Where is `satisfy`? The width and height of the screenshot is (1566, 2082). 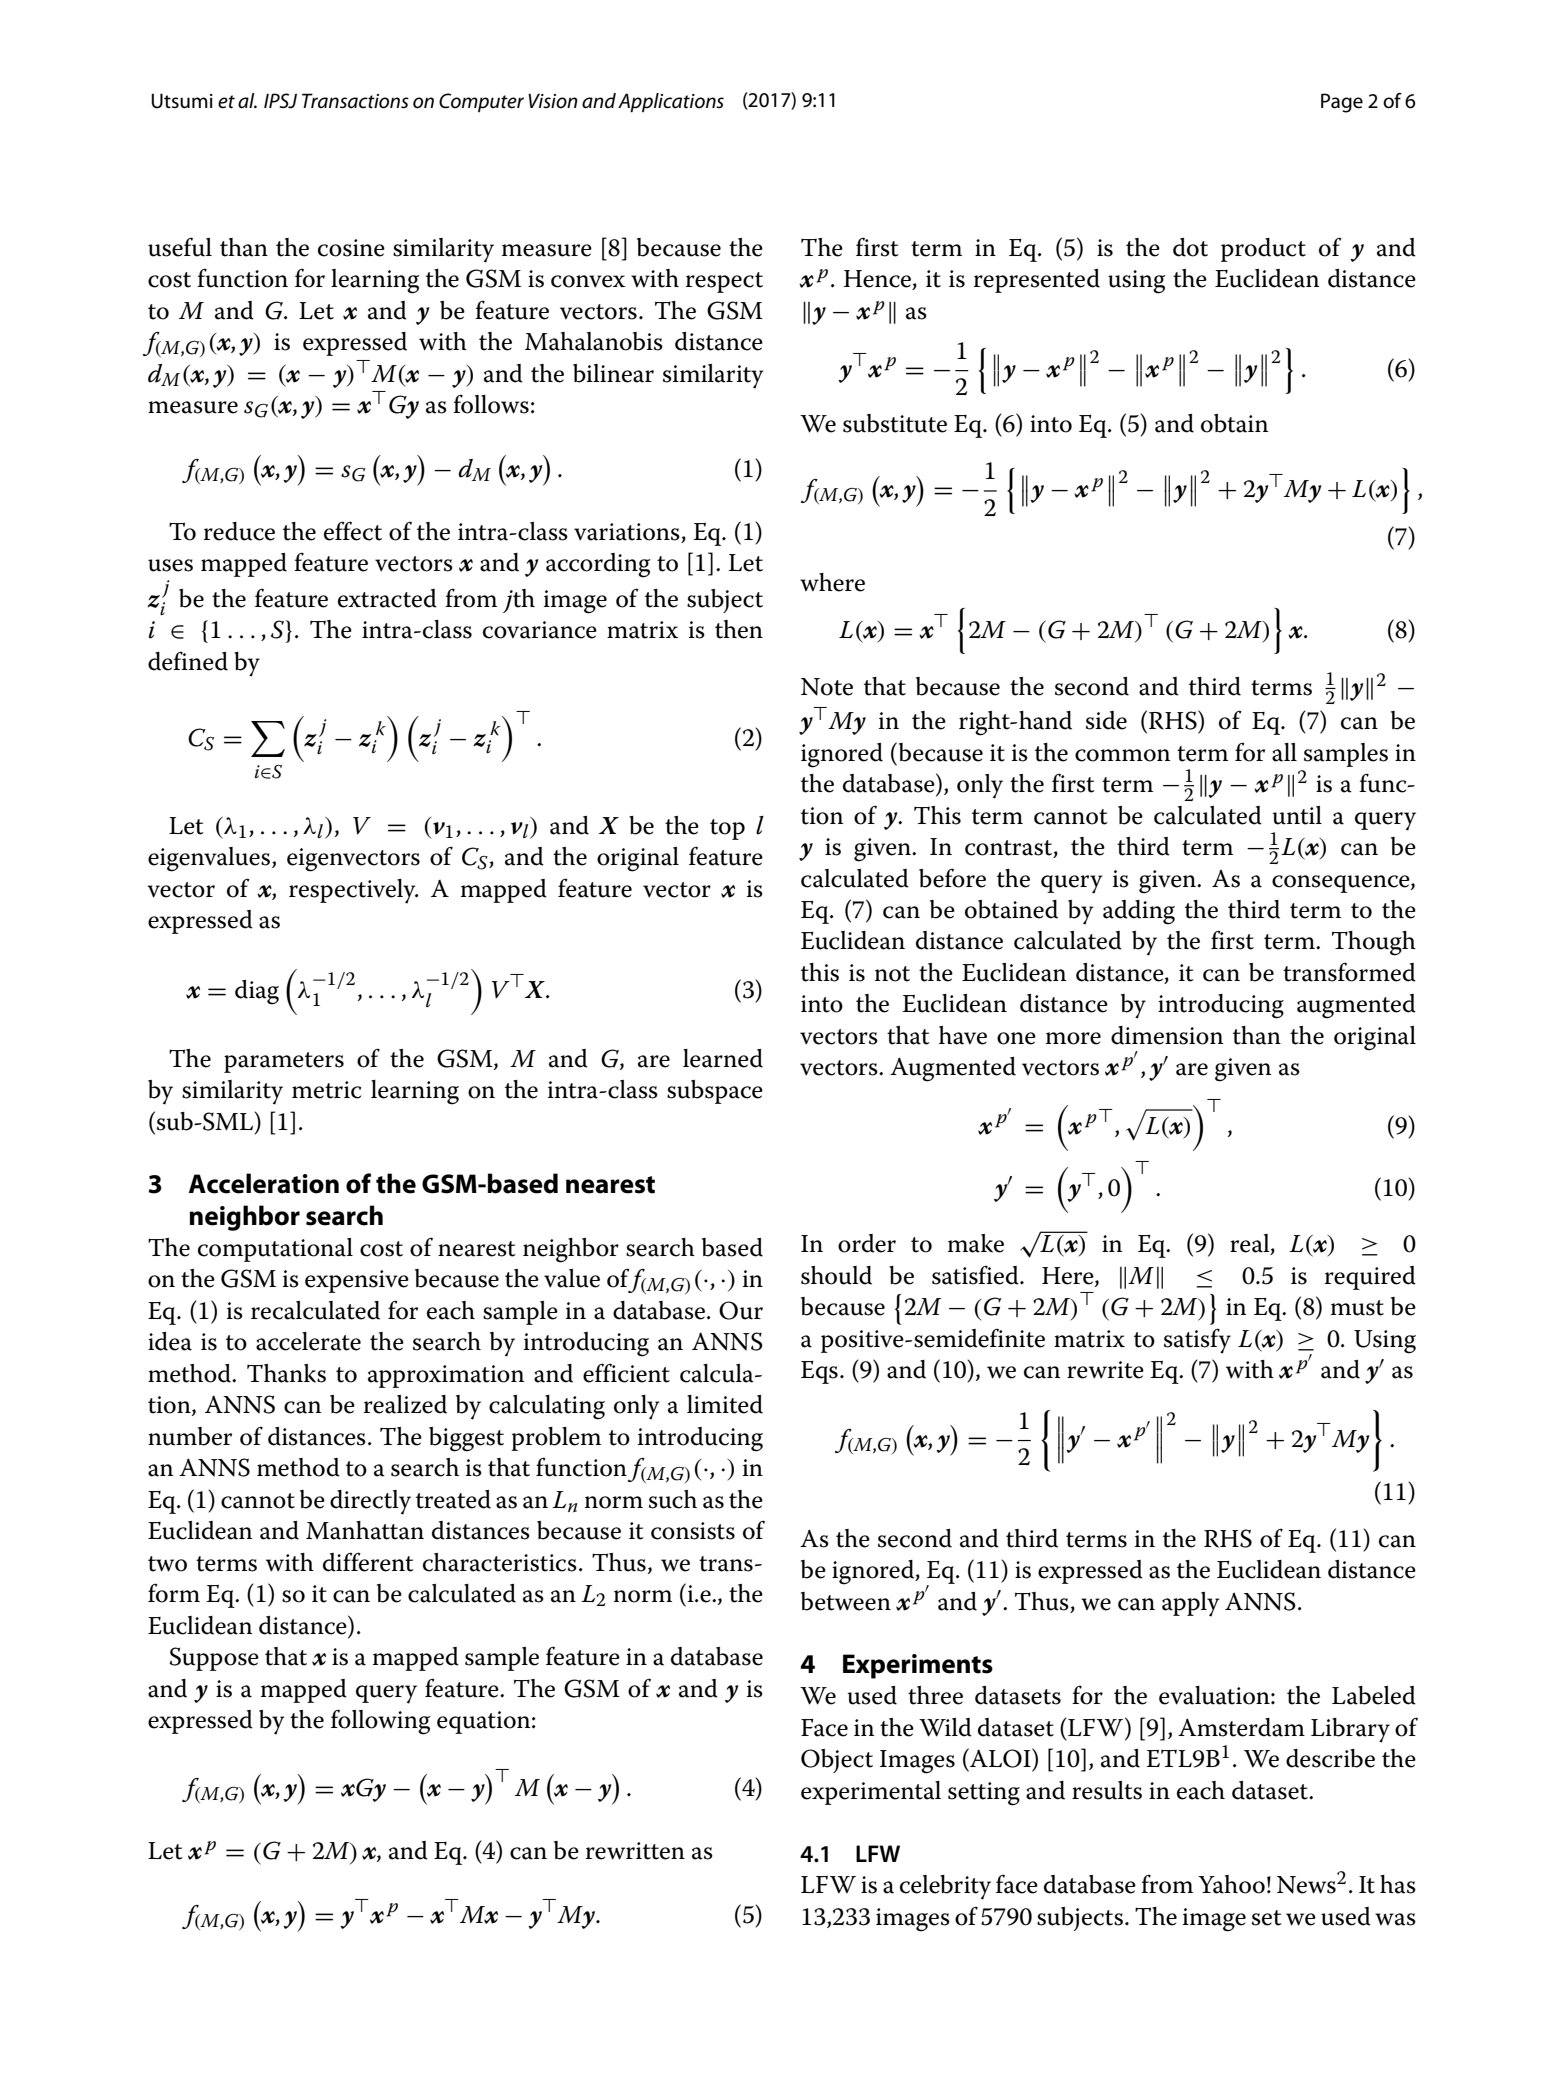
satisfy is located at coordinates (1197, 1341).
